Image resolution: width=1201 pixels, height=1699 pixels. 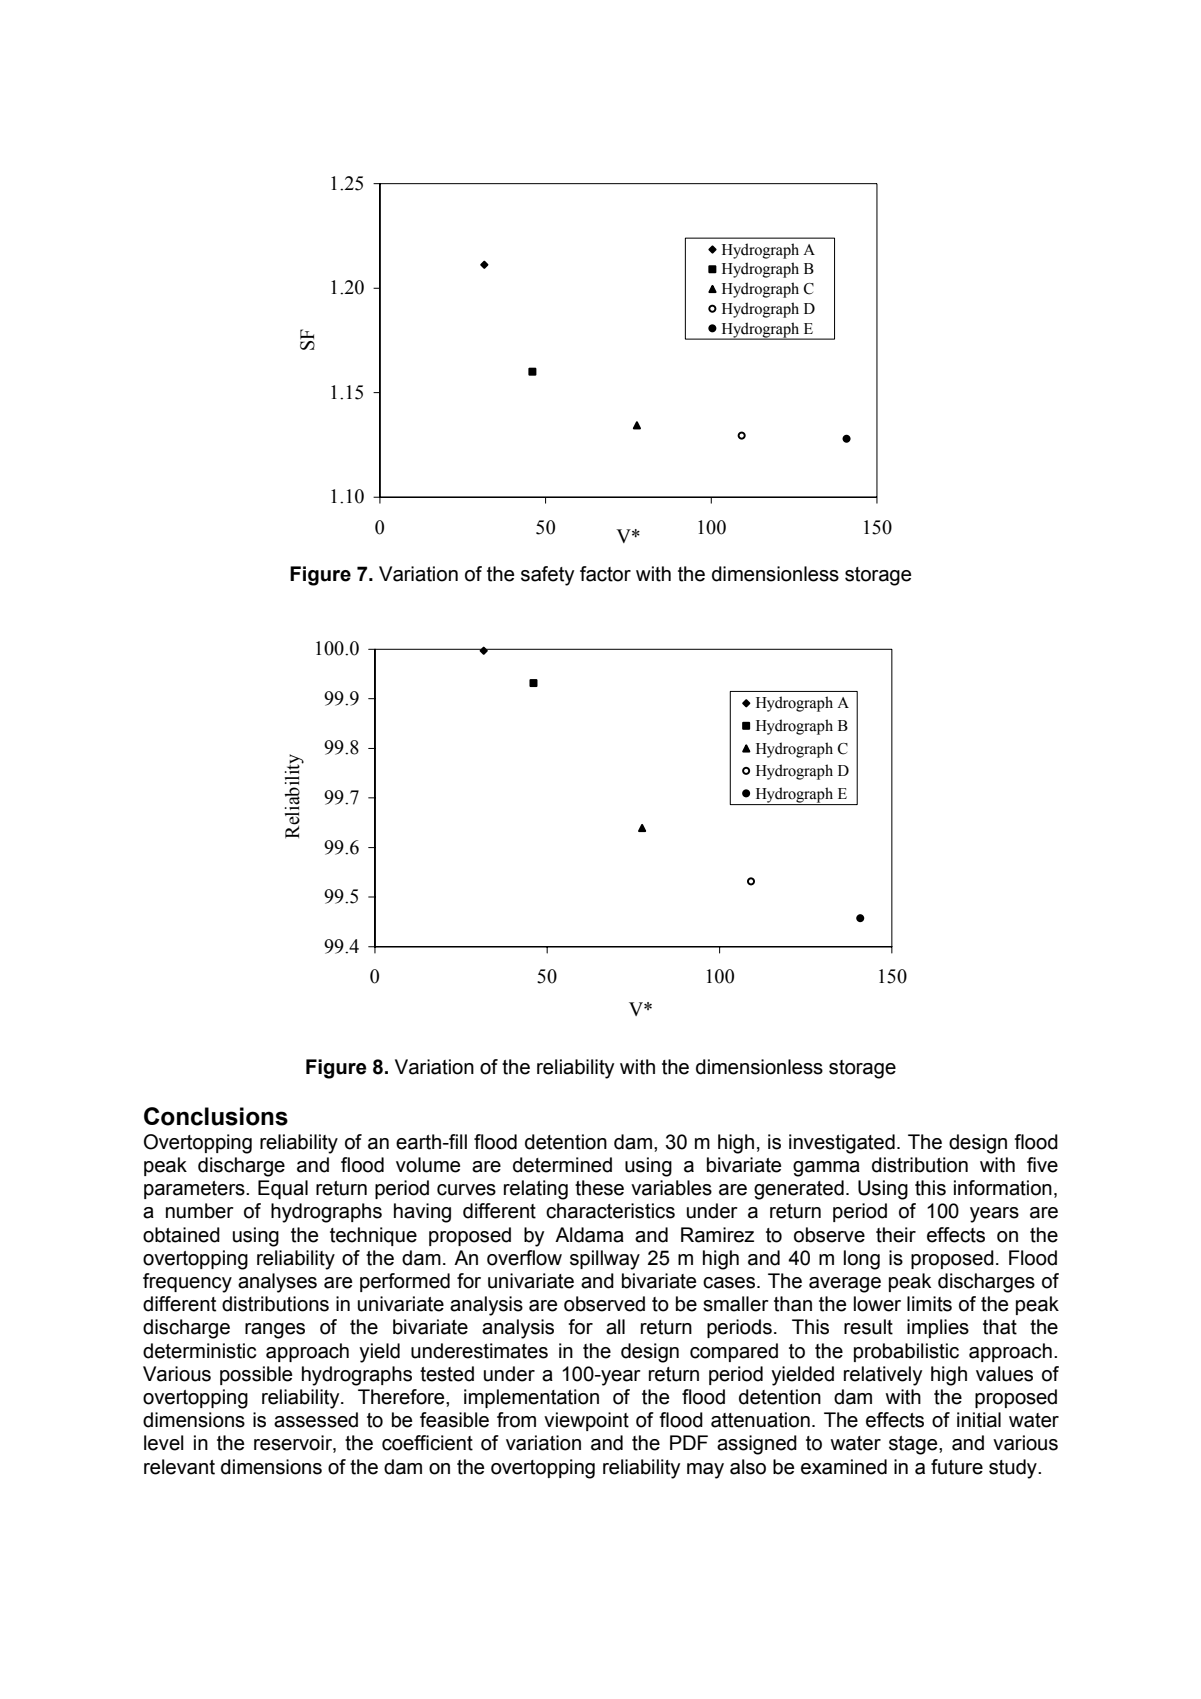 What do you see at coordinates (605, 574) in the screenshot?
I see `factor` at bounding box center [605, 574].
